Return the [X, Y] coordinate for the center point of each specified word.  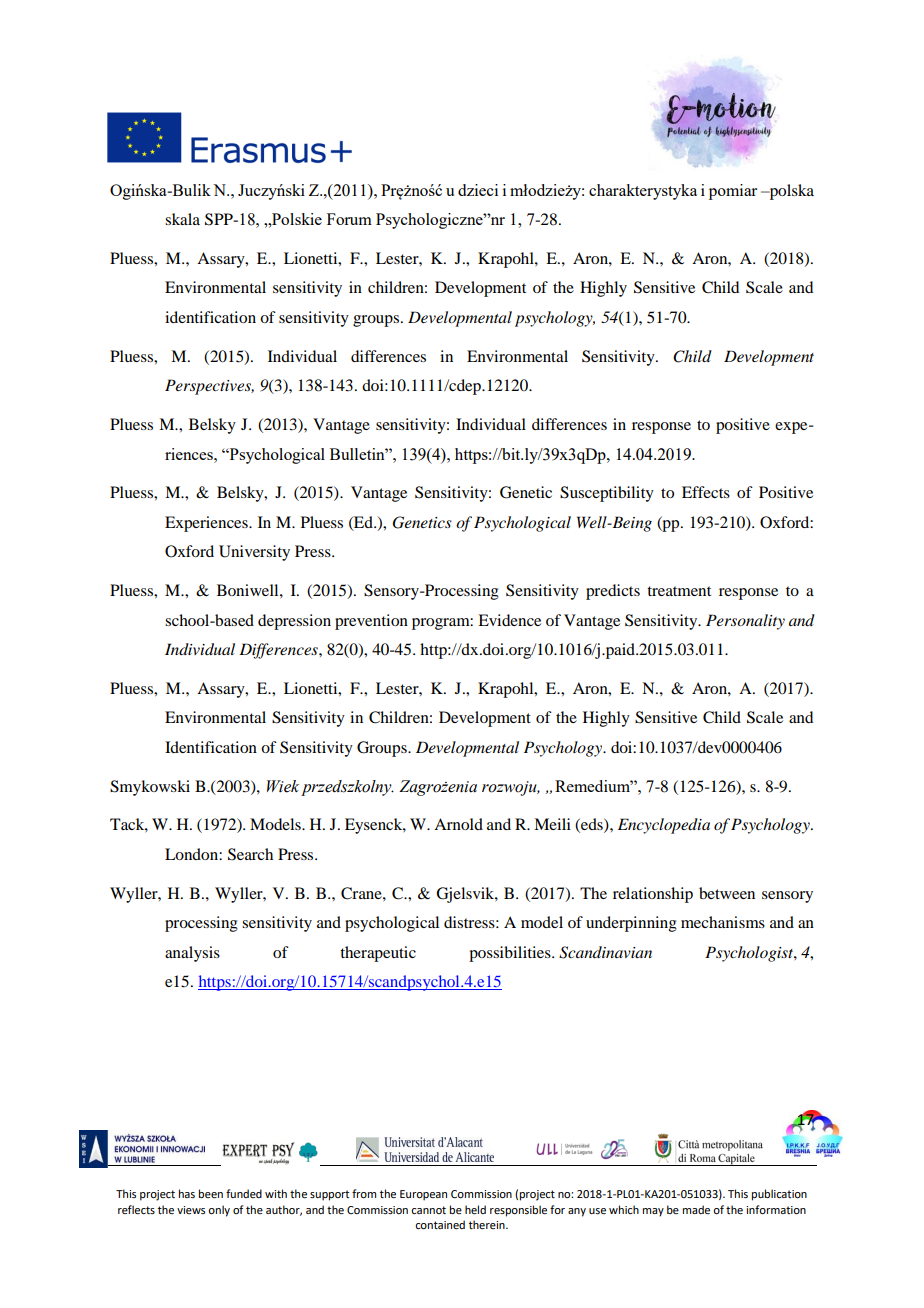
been [211, 1193]
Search [250, 854]
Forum [349, 219]
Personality [745, 622]
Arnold [458, 824]
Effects [706, 492]
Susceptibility [607, 494]
